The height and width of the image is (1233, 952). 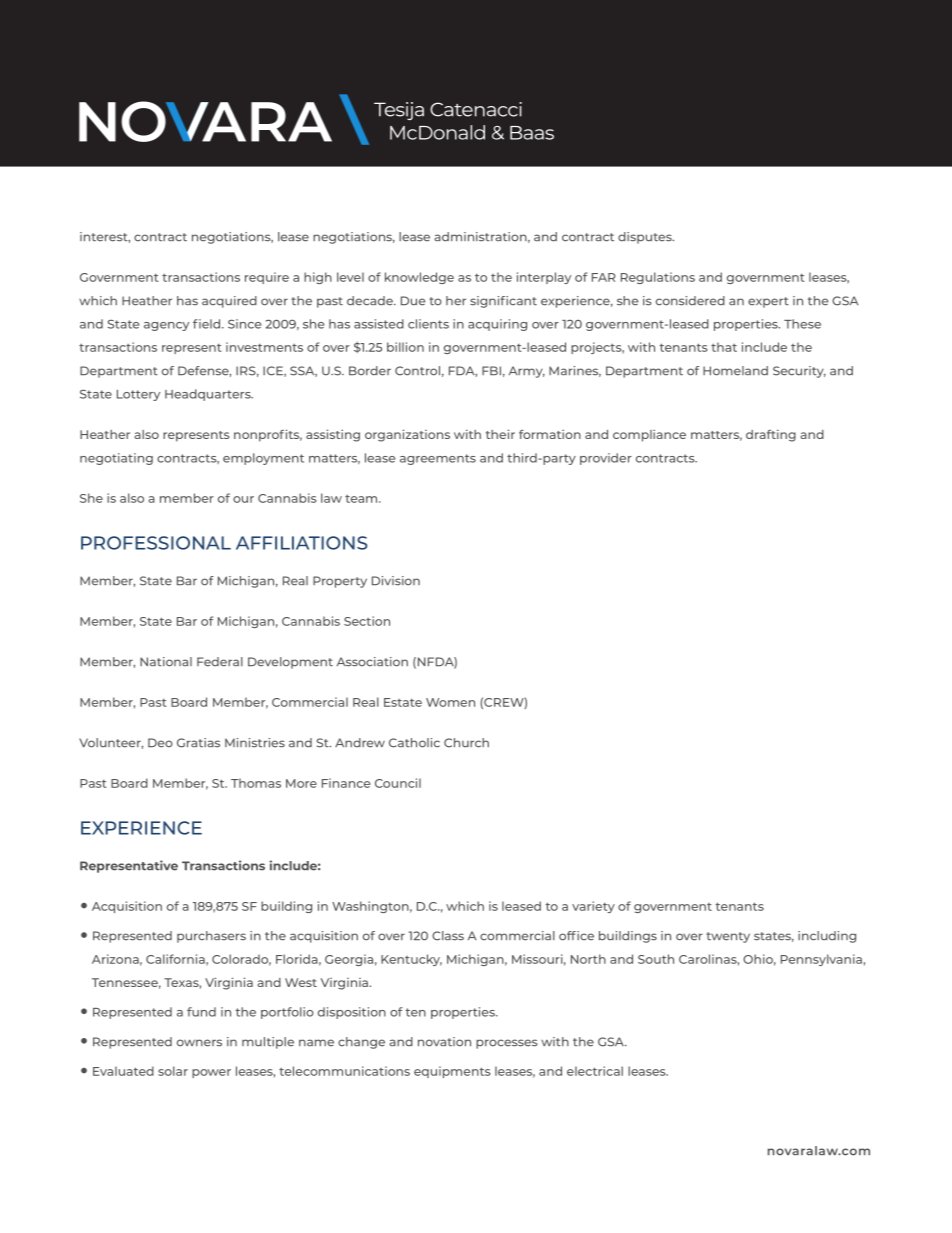 I want to click on Women, so click(x=450, y=702).
